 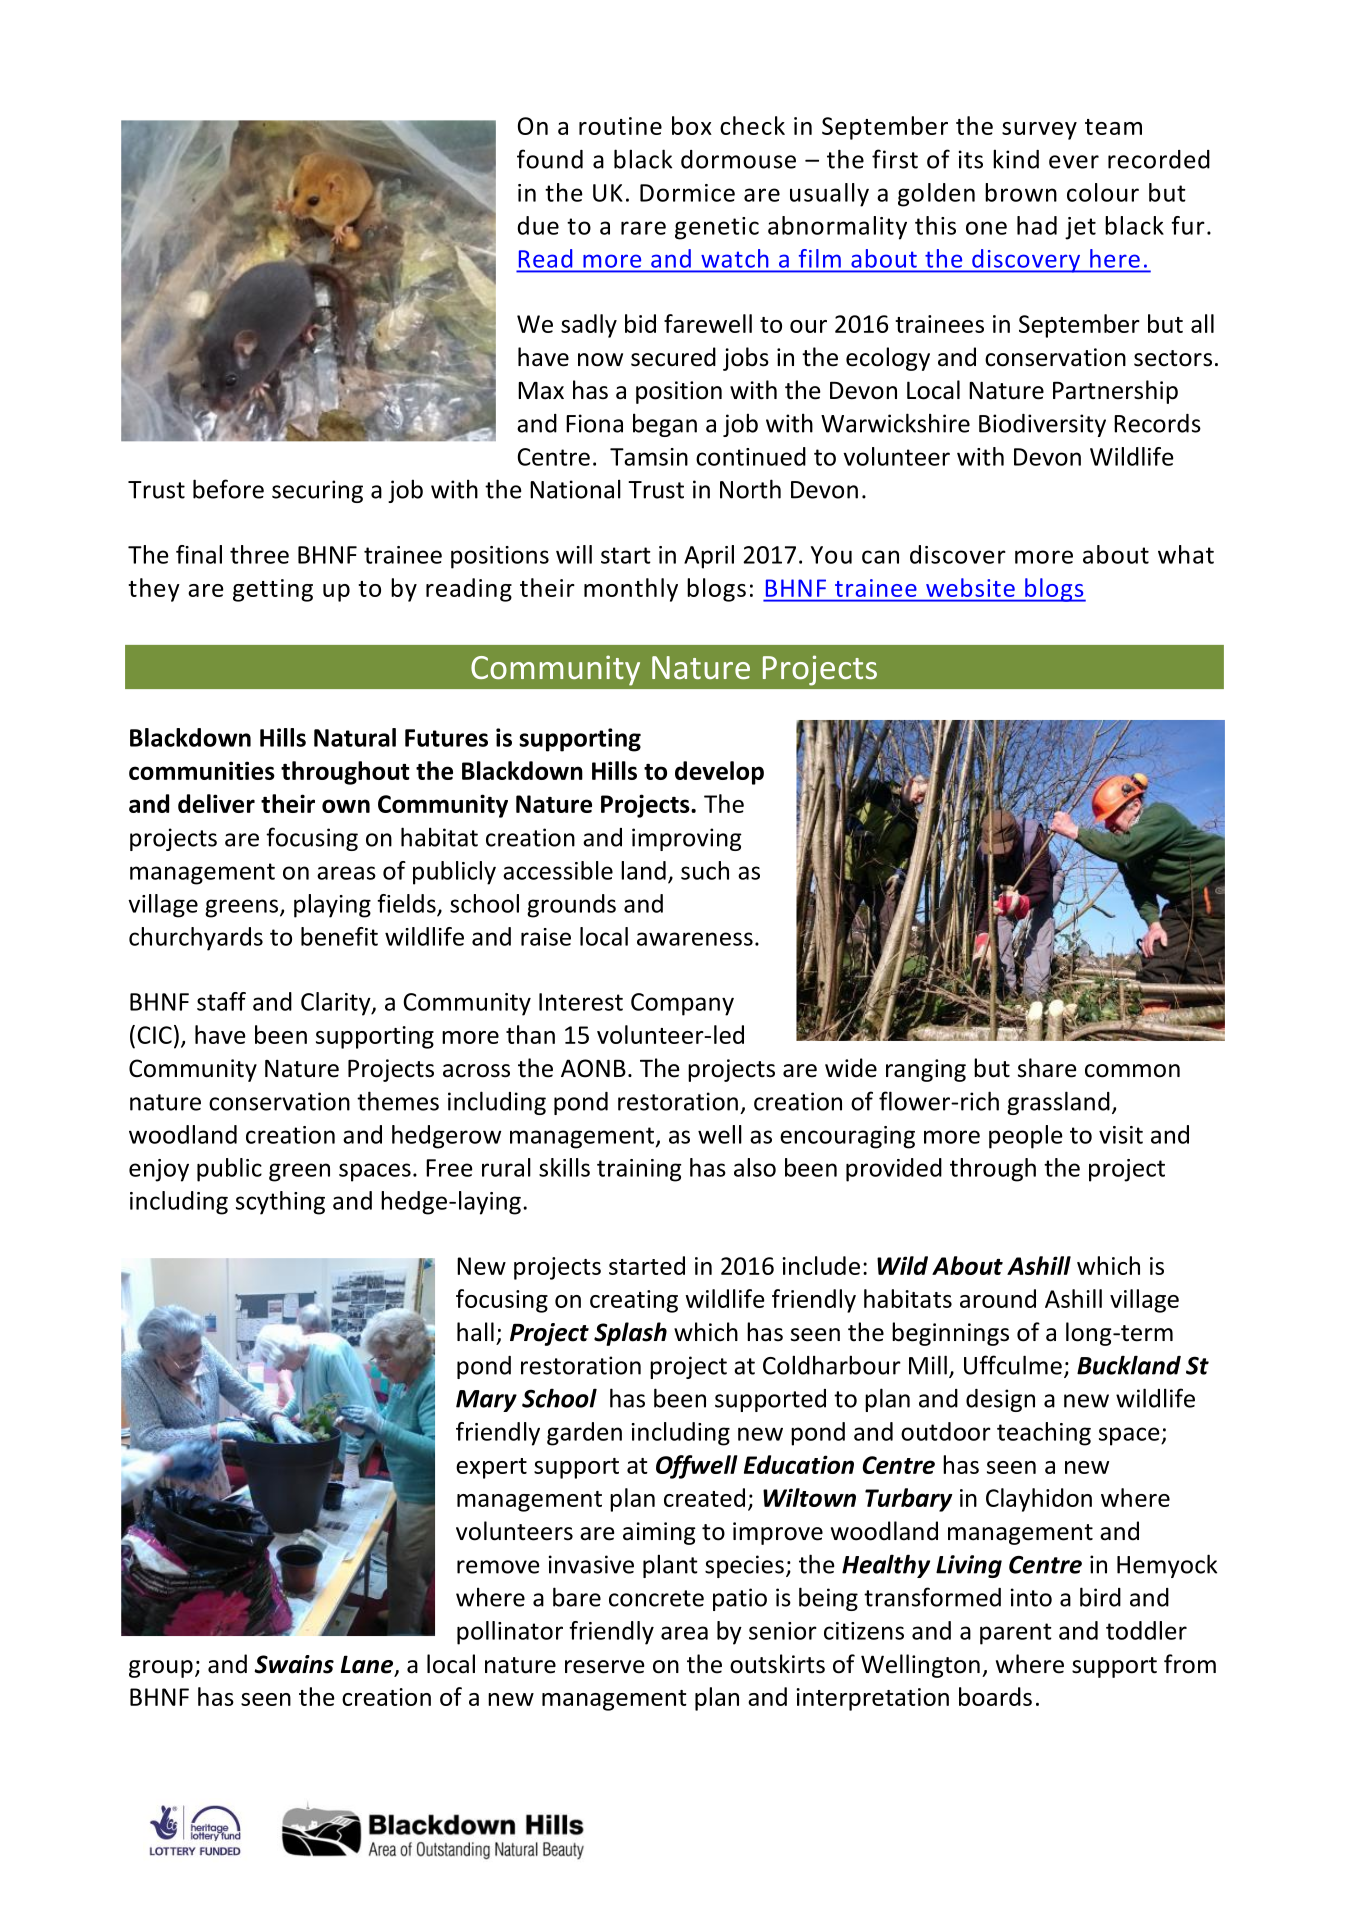 I want to click on ever, so click(x=1074, y=162).
